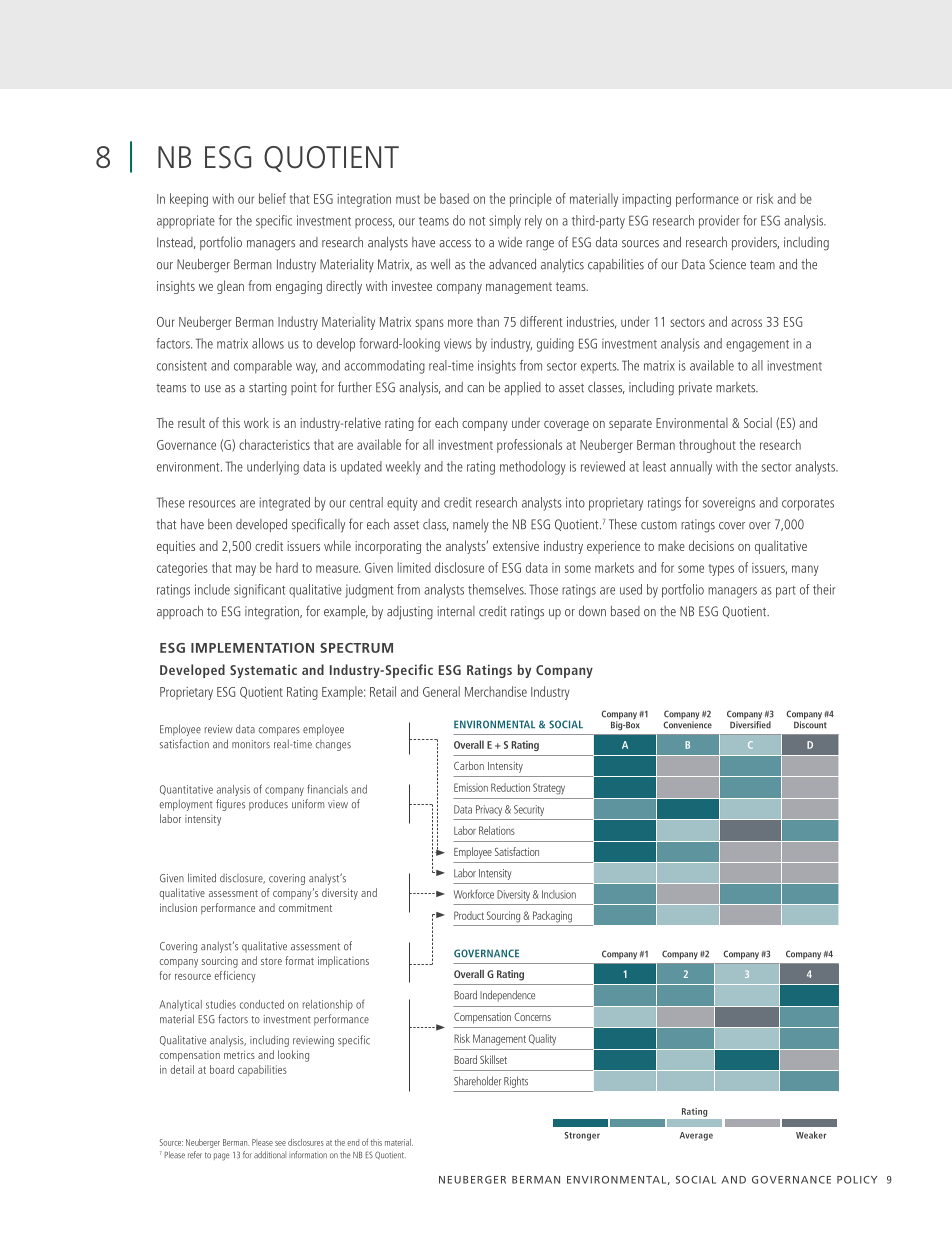  What do you see at coordinates (727, 264) in the page?
I see `Science` at bounding box center [727, 264].
